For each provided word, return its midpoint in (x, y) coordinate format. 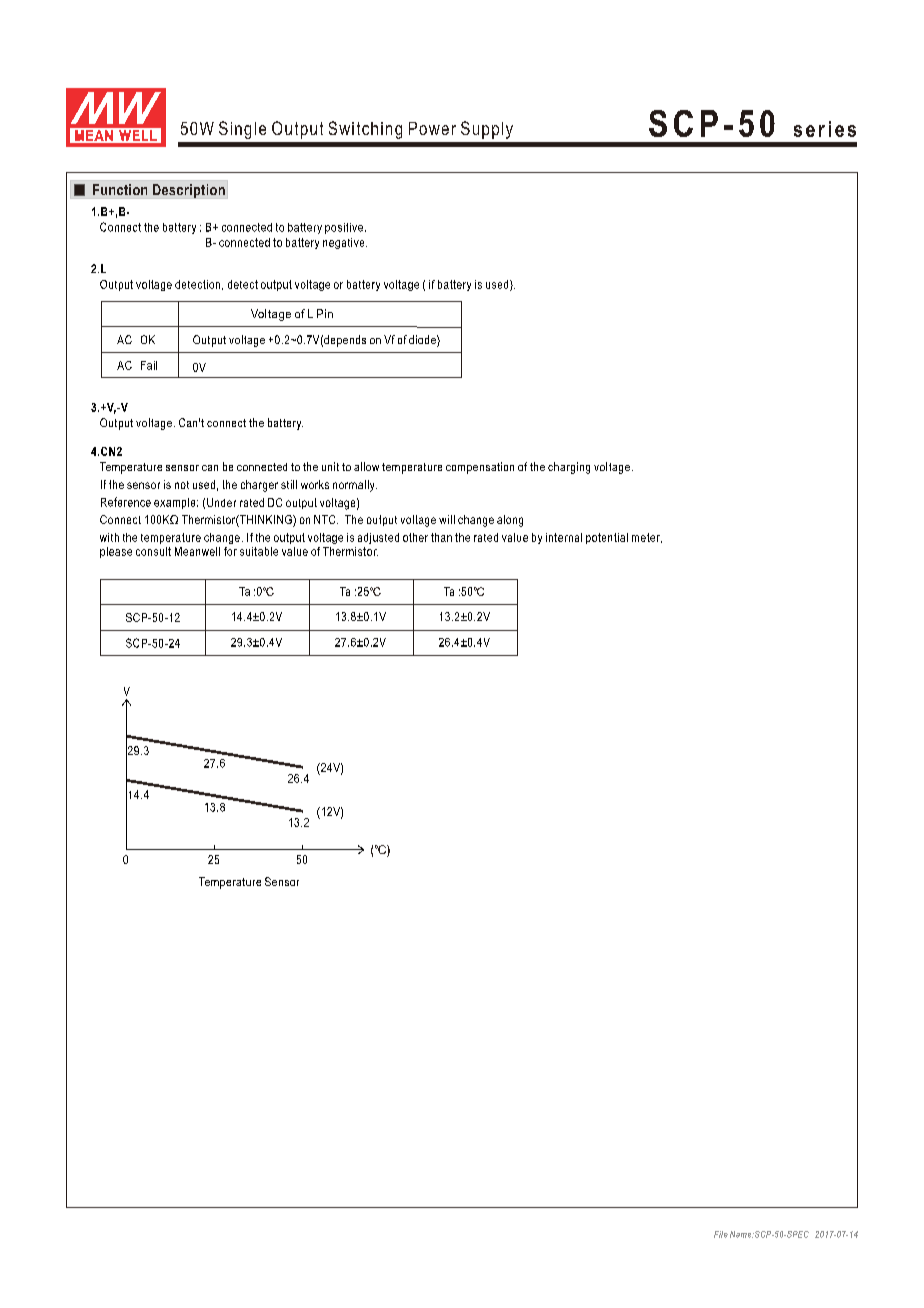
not (182, 485)
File (721, 1234)
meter (647, 538)
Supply (487, 130)
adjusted (378, 538)
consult (153, 551)
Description (189, 191)
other (415, 537)
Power (432, 128)
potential (607, 538)
